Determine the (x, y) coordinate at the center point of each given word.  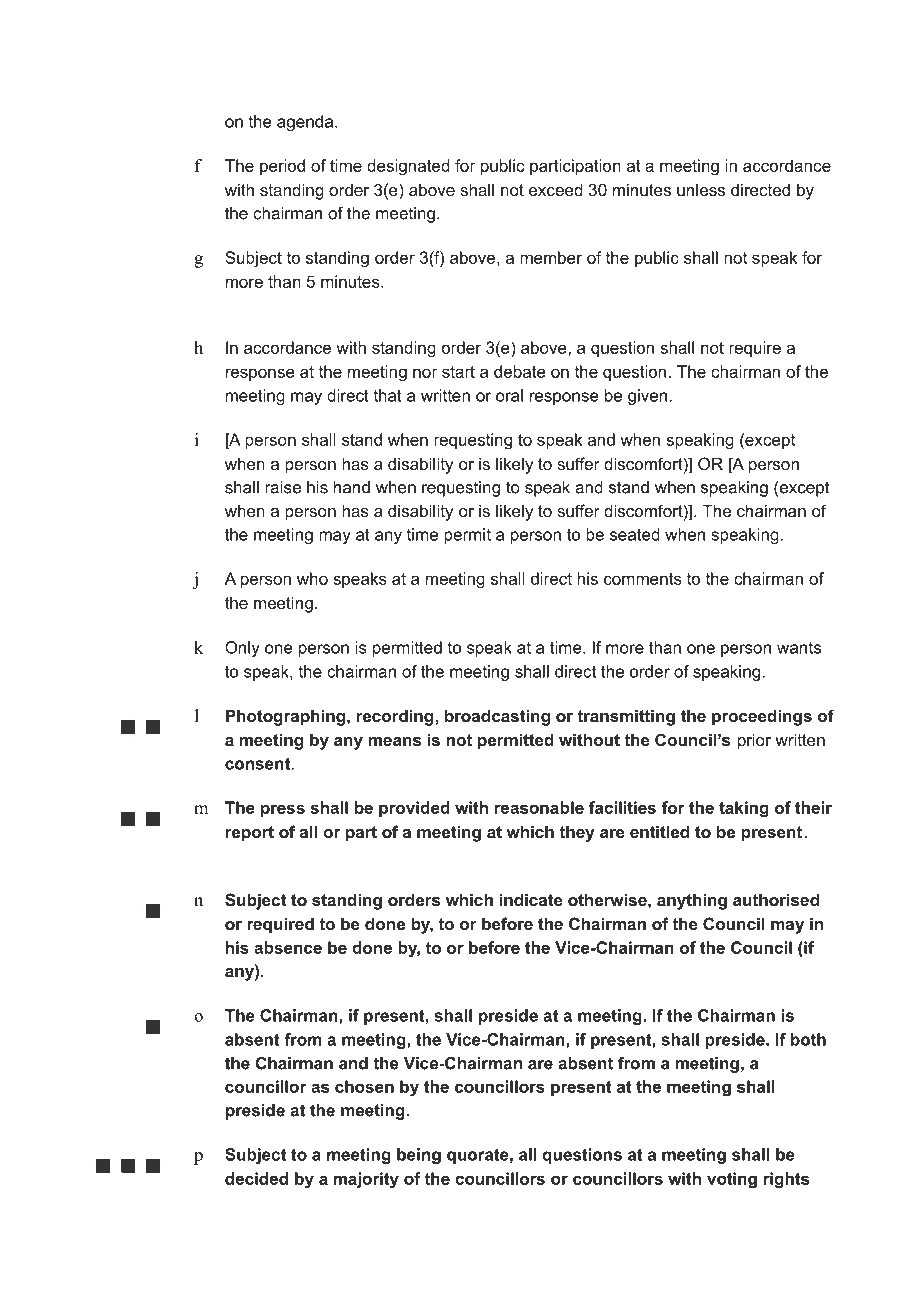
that (388, 395)
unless (701, 189)
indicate (531, 899)
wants (799, 648)
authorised (776, 899)
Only (242, 649)
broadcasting (497, 717)
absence (288, 947)
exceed (556, 189)
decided (256, 1178)
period (282, 167)
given (647, 397)
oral (509, 395)
